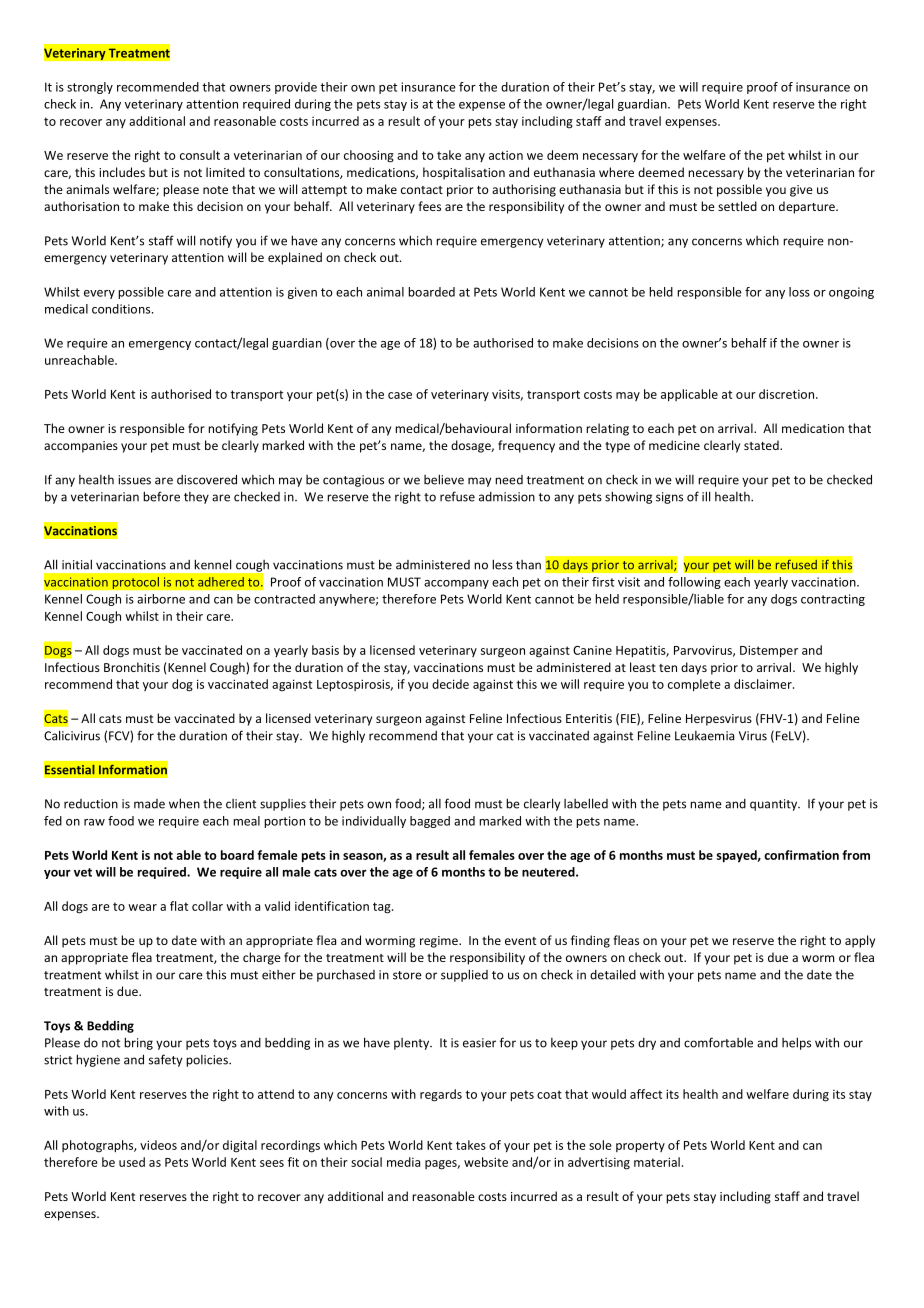 The height and width of the page is (1308, 924). I want to click on videos, so click(158, 1145).
